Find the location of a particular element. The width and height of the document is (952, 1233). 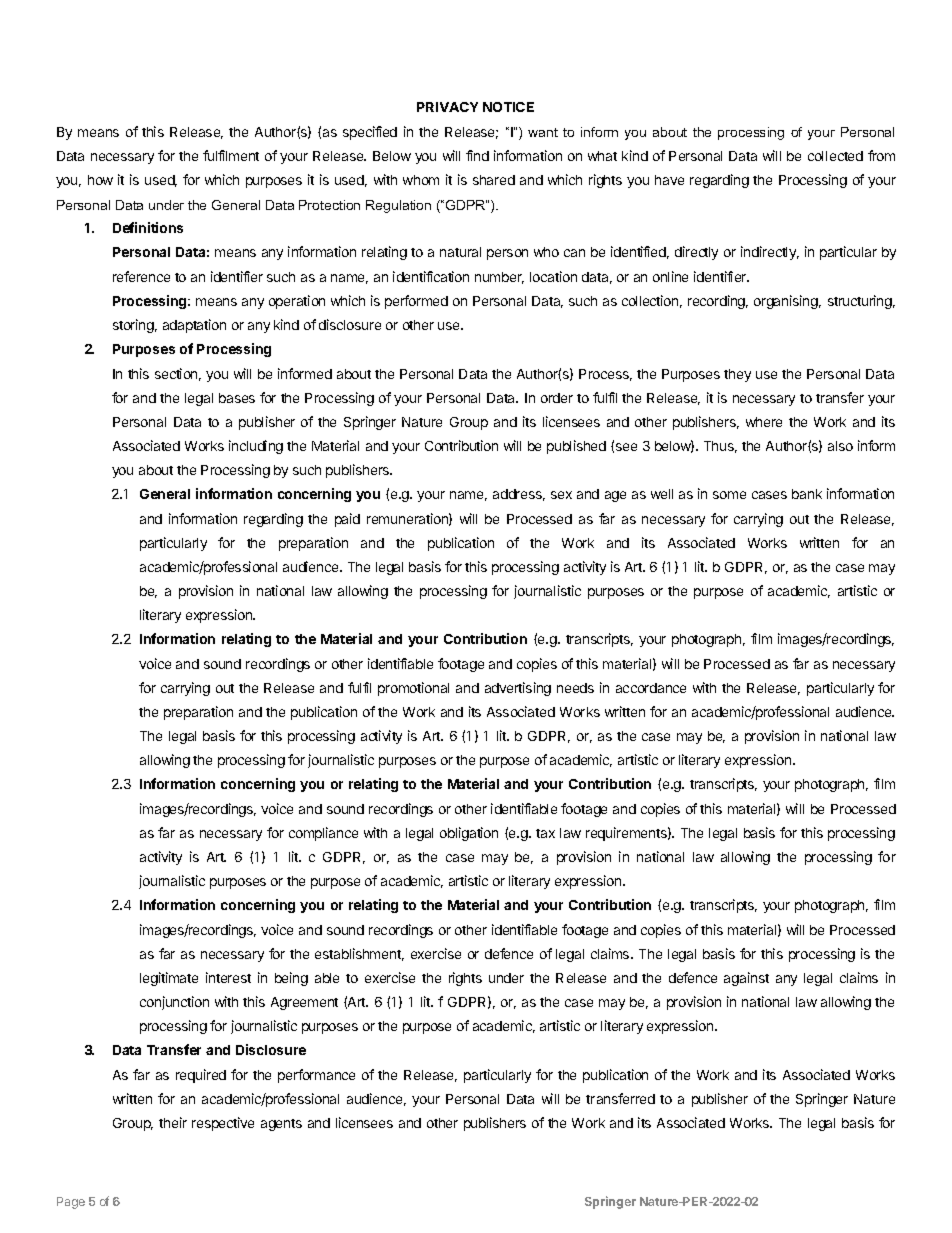

how is located at coordinates (100, 180).
